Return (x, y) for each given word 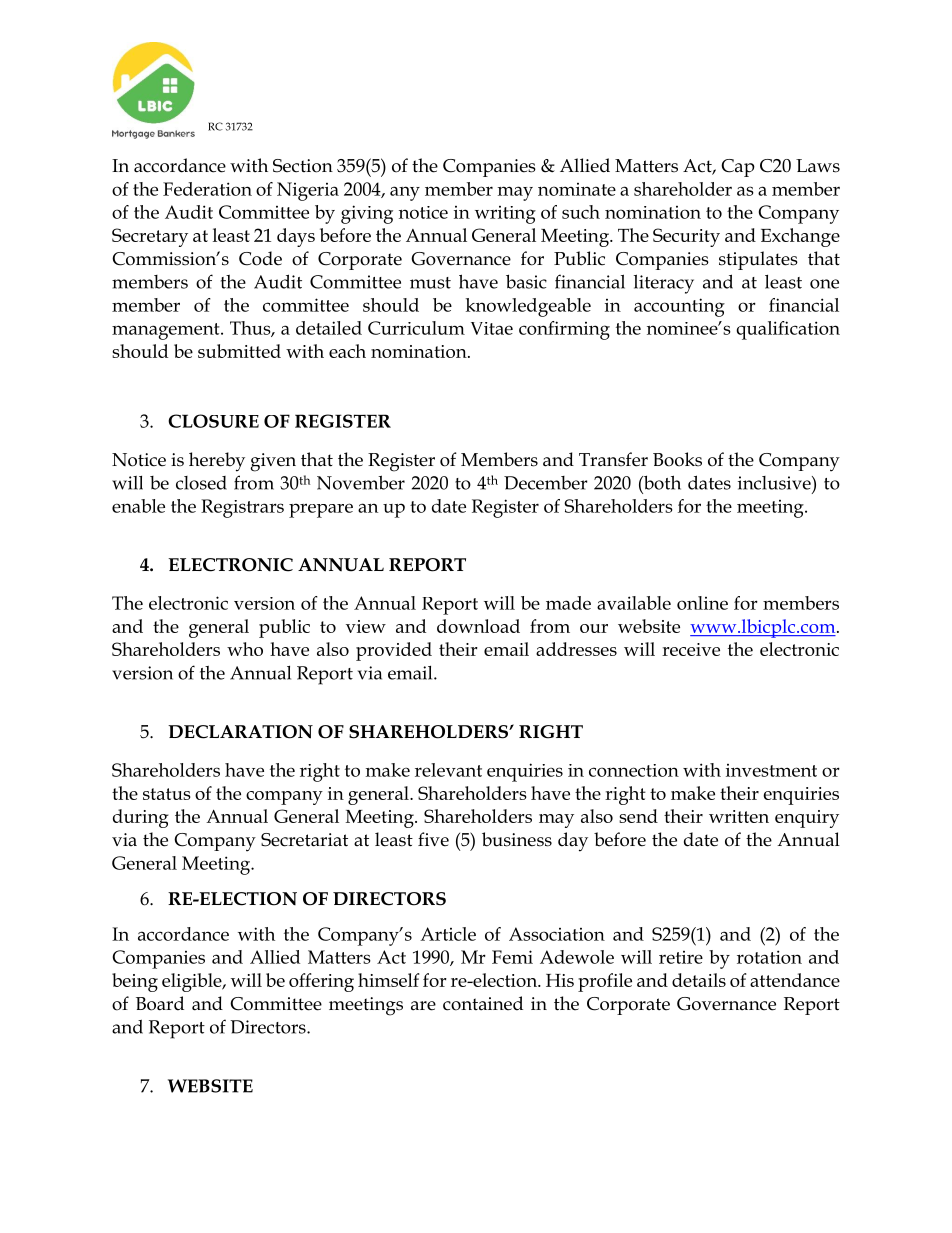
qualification (788, 330)
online (702, 603)
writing (505, 215)
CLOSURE (213, 421)
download (478, 626)
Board (160, 1003)
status (167, 794)
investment (771, 770)
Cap (738, 168)
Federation (207, 189)
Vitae (492, 328)
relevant (448, 770)
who (245, 649)
